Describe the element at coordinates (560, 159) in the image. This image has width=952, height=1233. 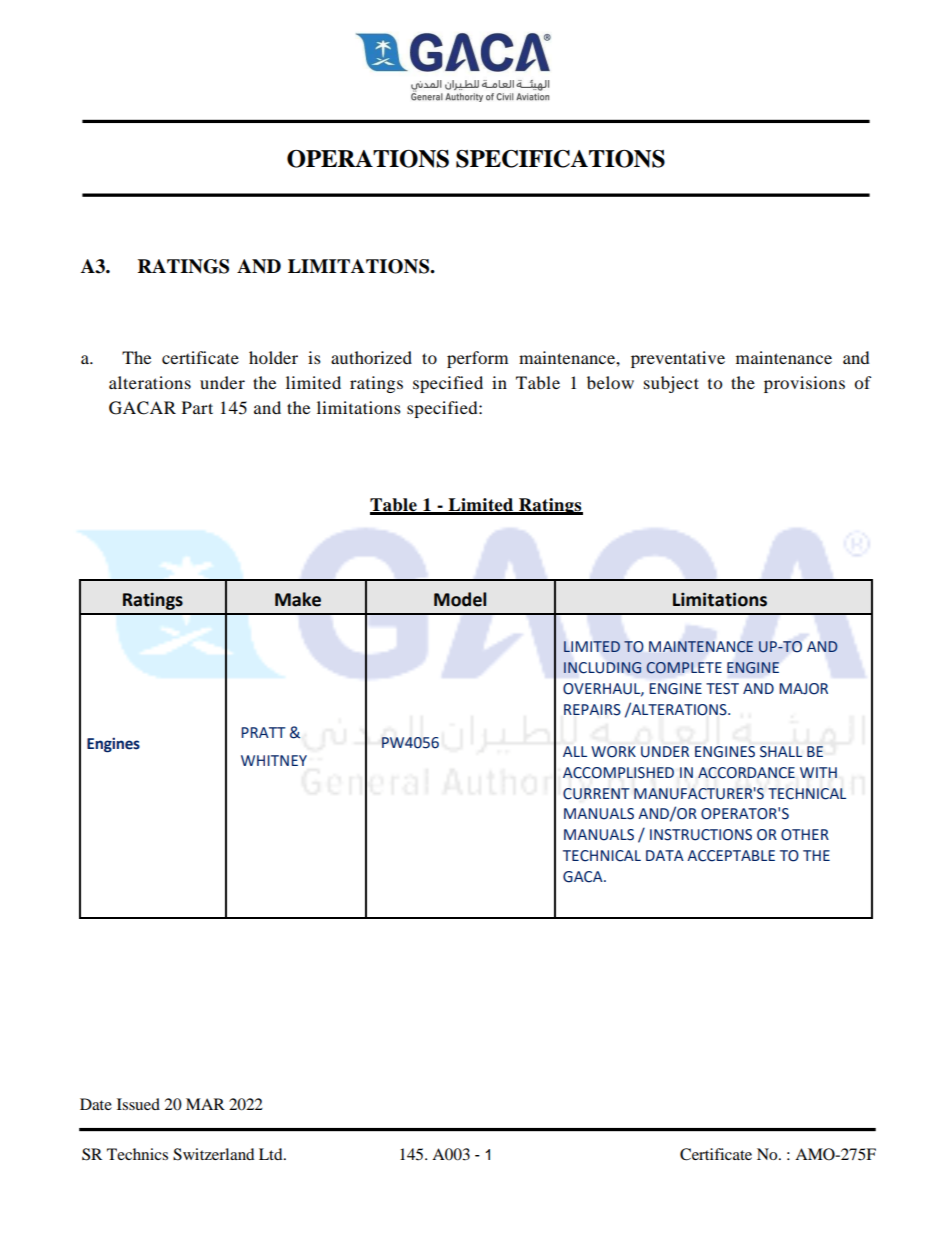
I see `SPECIFICATIONS` at that location.
